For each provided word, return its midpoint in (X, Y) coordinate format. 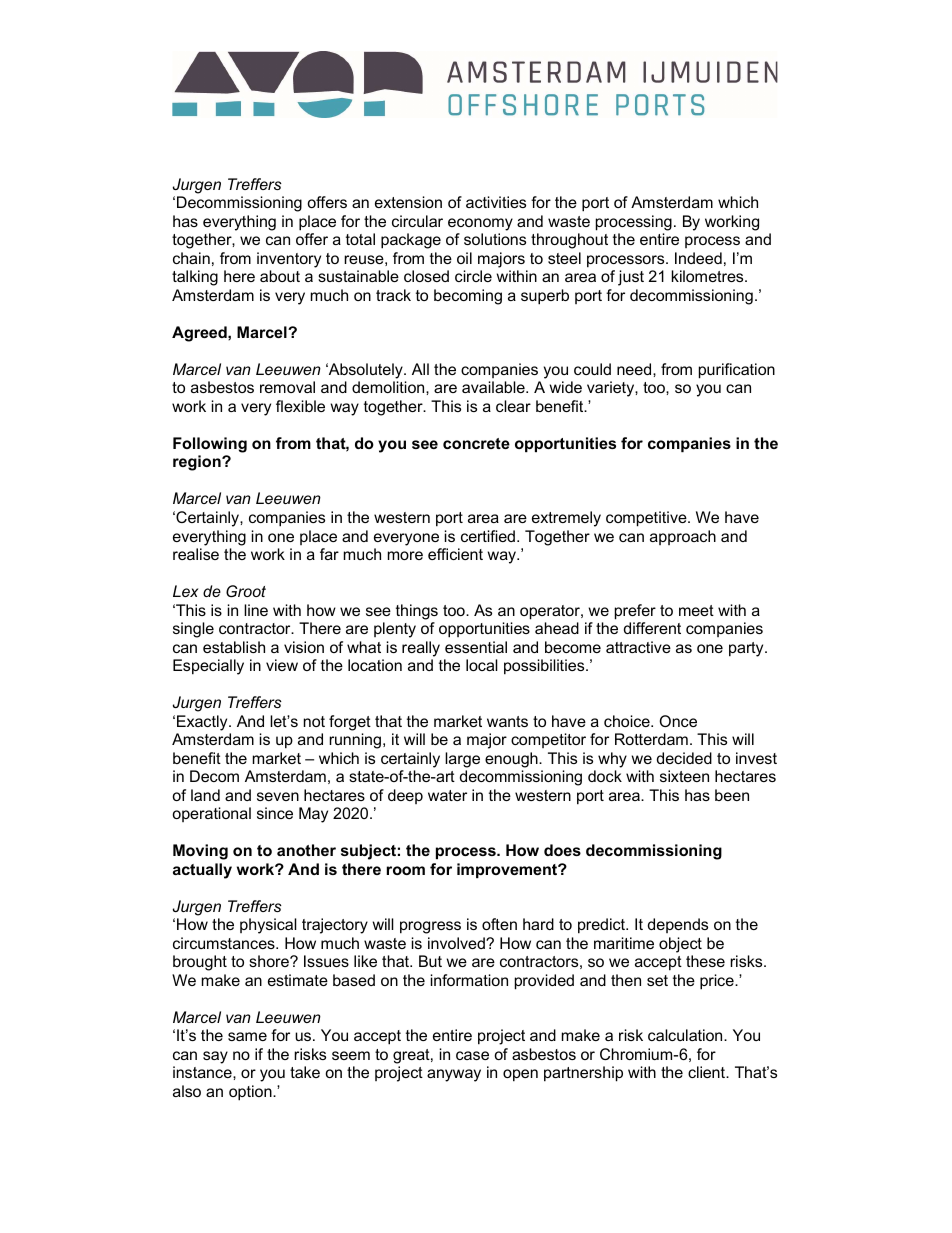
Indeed (698, 258)
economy (480, 224)
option (251, 1093)
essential (476, 647)
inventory (289, 260)
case (472, 1055)
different (652, 628)
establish (234, 647)
